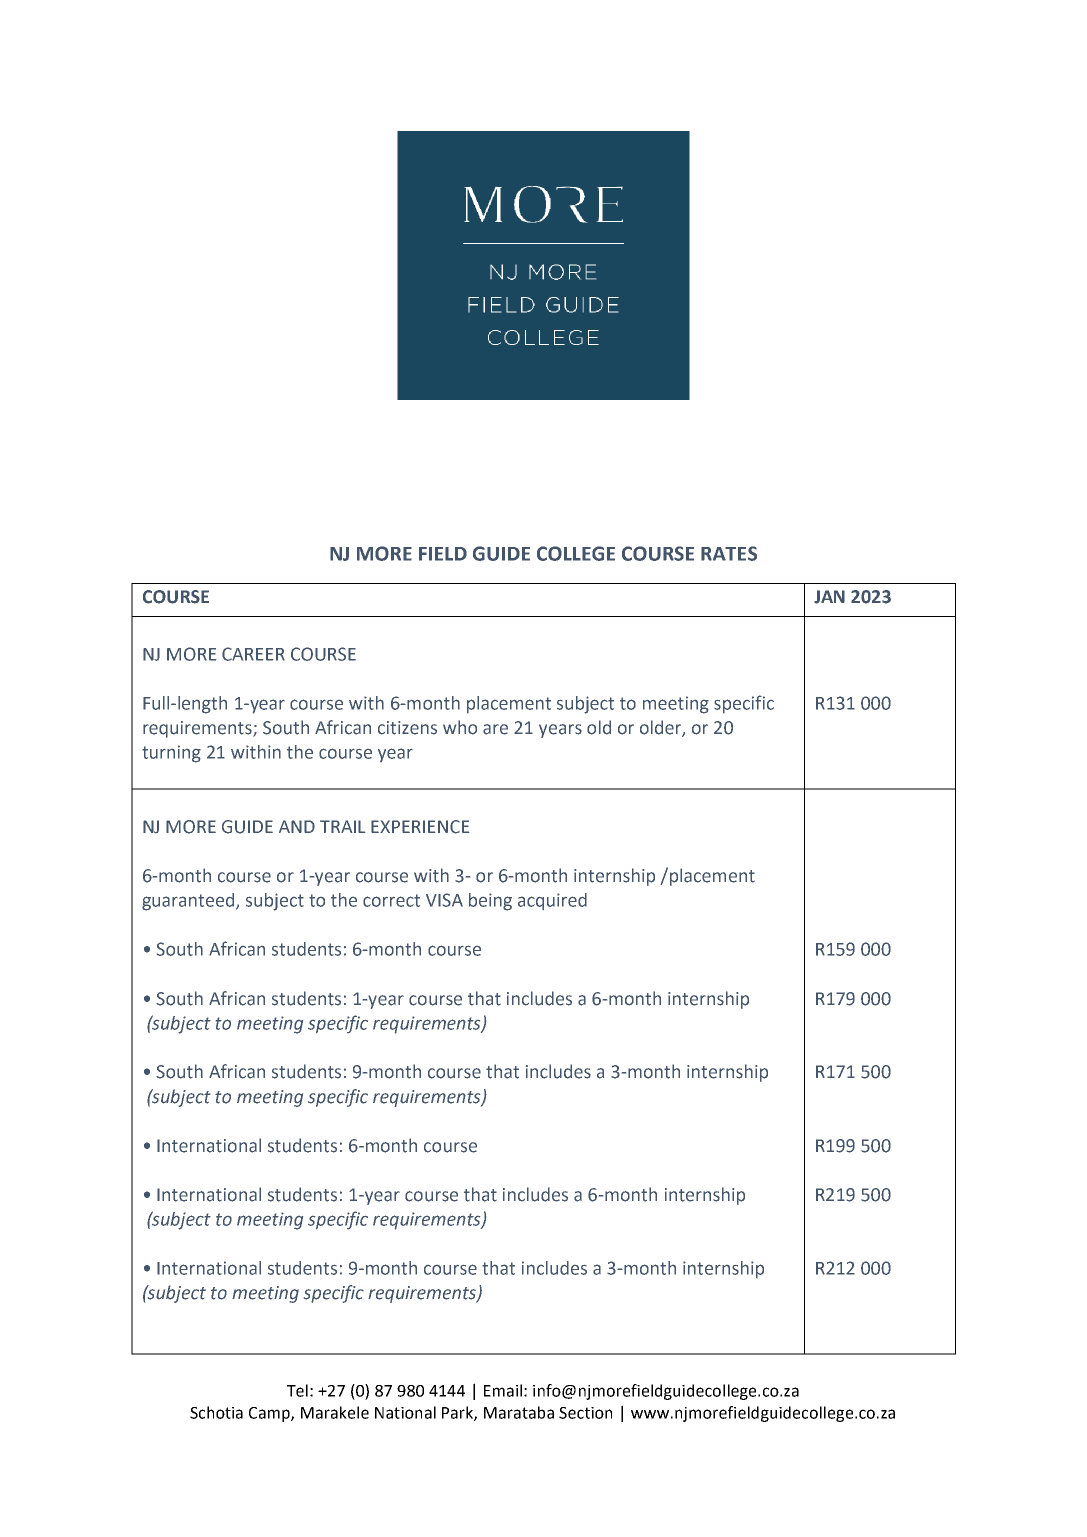 This document has width=1087, height=1537. What do you see at coordinates (171, 754) in the document?
I see `turning` at bounding box center [171, 754].
